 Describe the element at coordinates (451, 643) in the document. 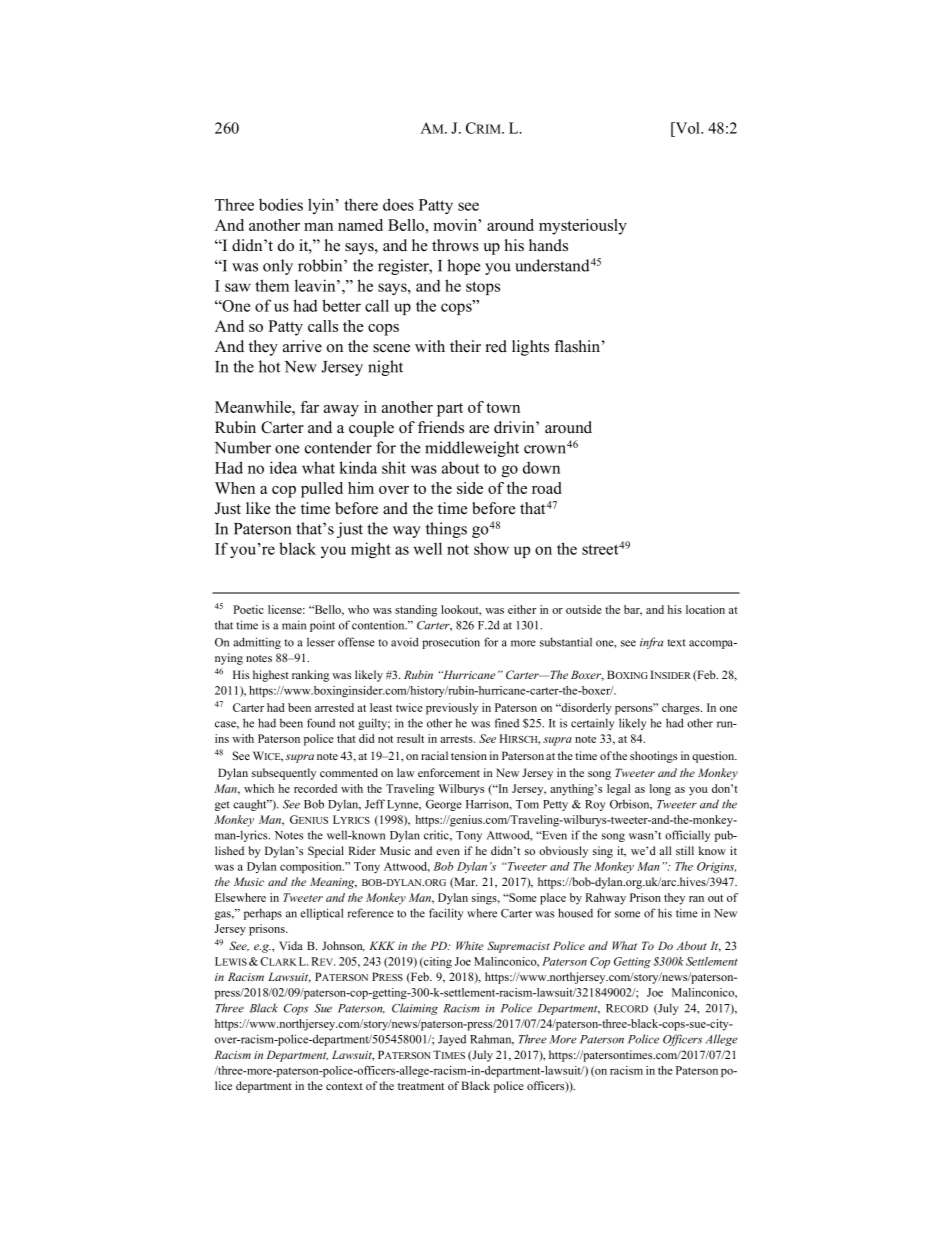

I see `prosecution` at that location.
